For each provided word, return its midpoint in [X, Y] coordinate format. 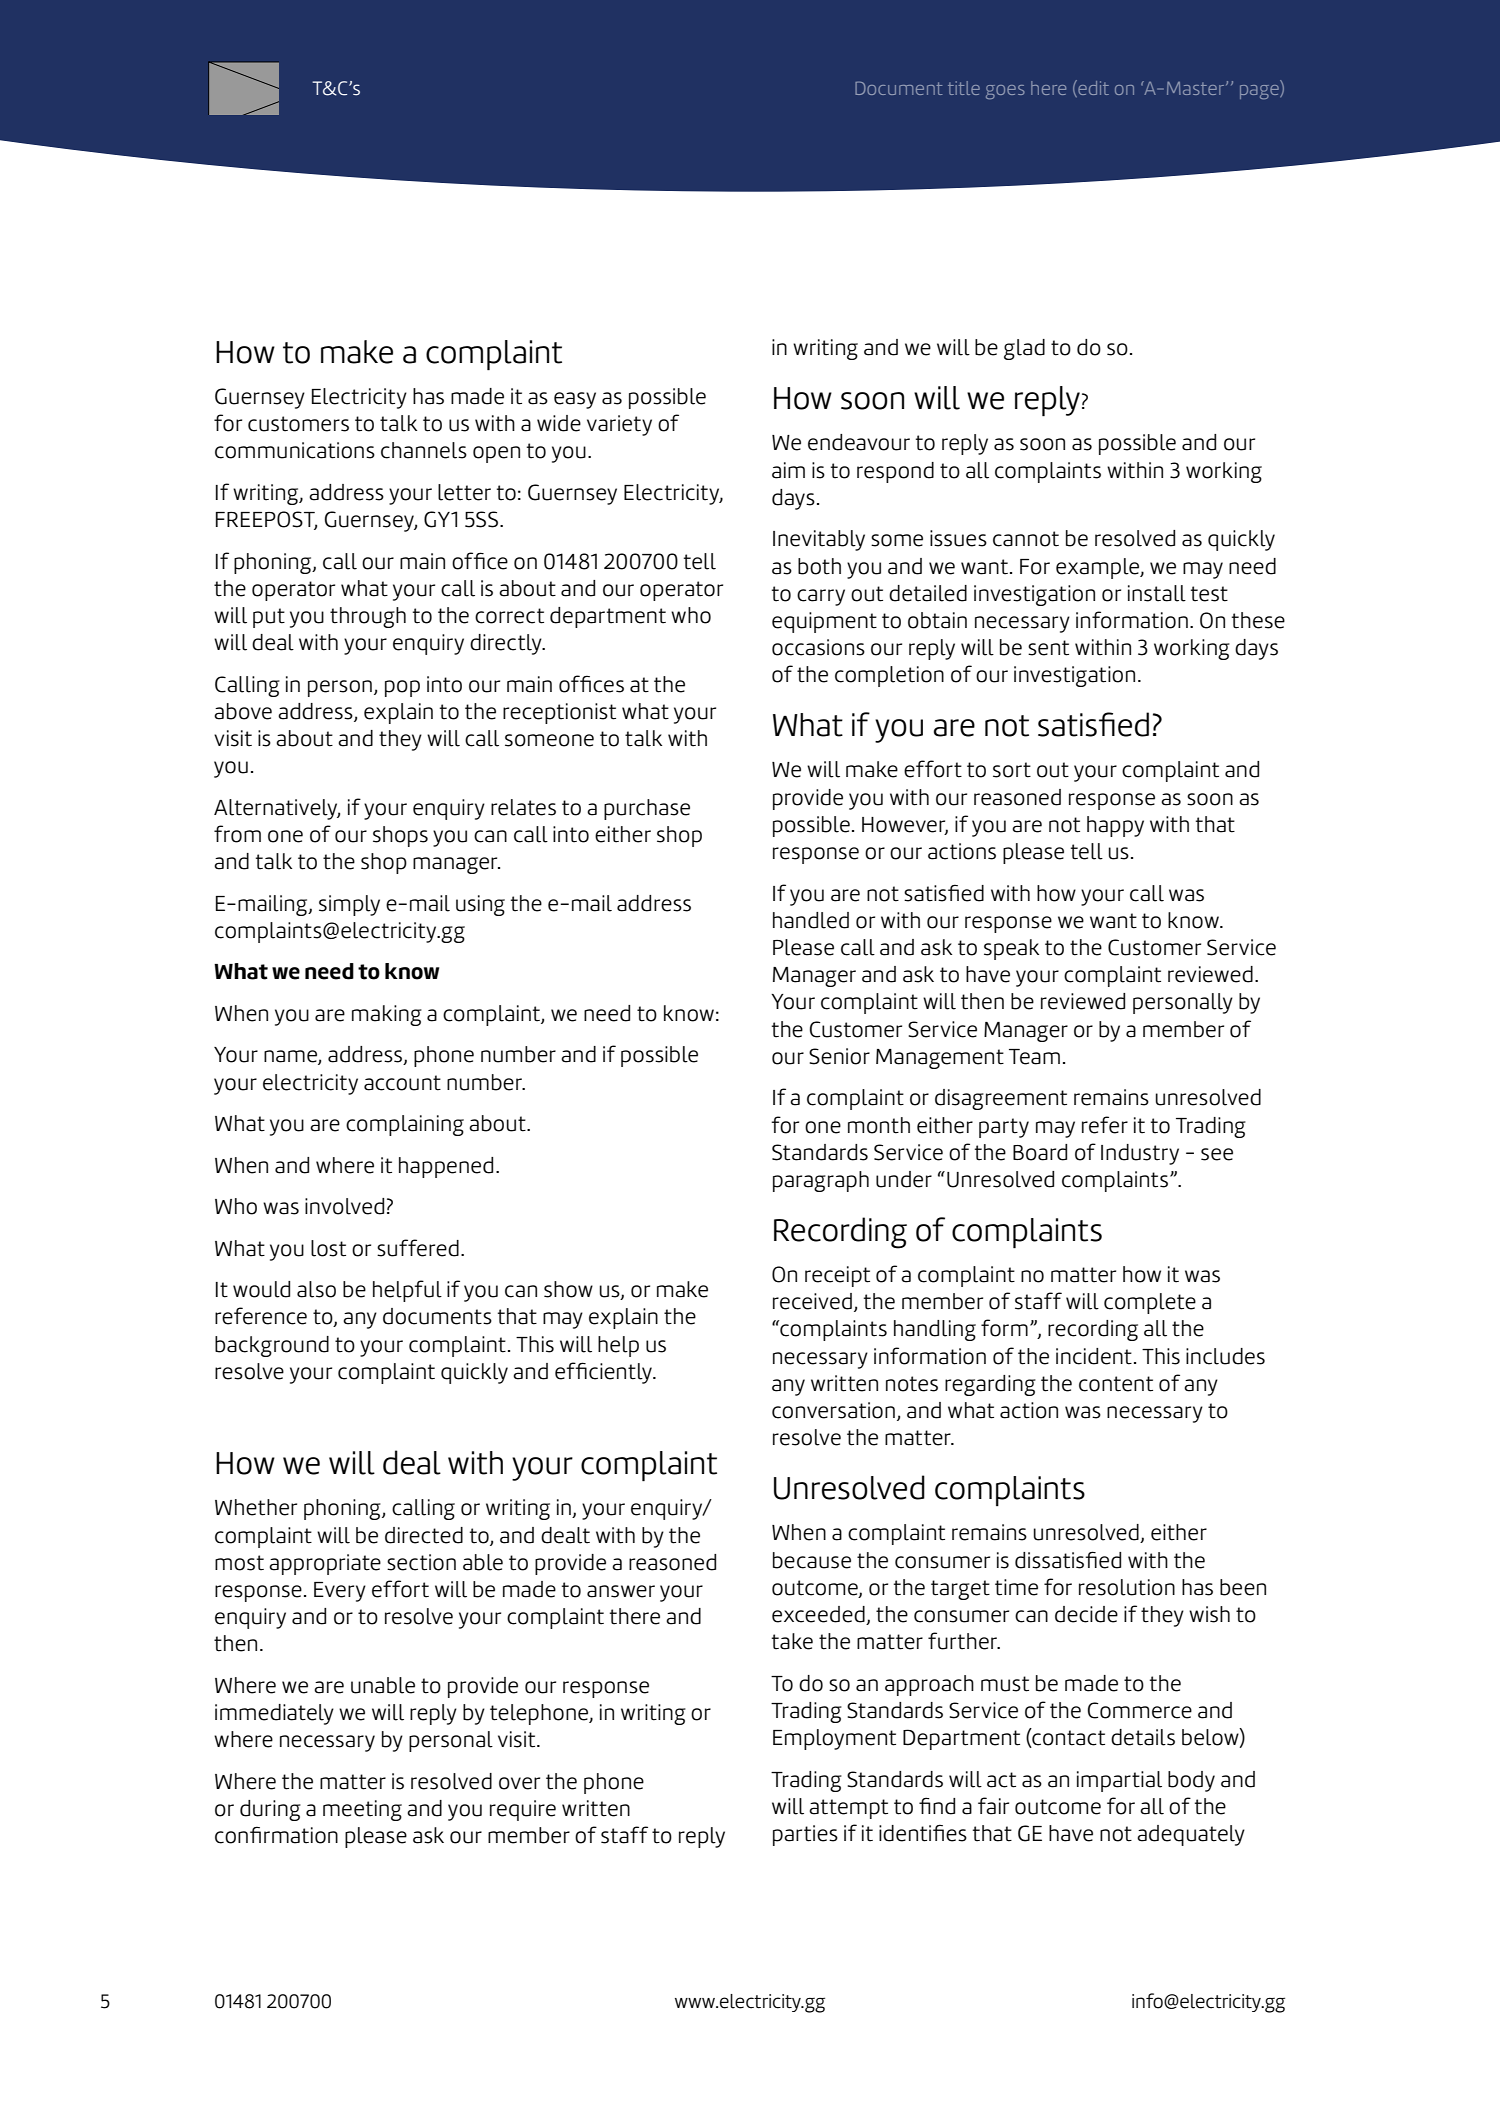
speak [1011, 949]
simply [349, 905]
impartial [1119, 1781]
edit [1092, 88]
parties [805, 1835]
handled [811, 920]
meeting [362, 1810]
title [964, 88]
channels [424, 450]
